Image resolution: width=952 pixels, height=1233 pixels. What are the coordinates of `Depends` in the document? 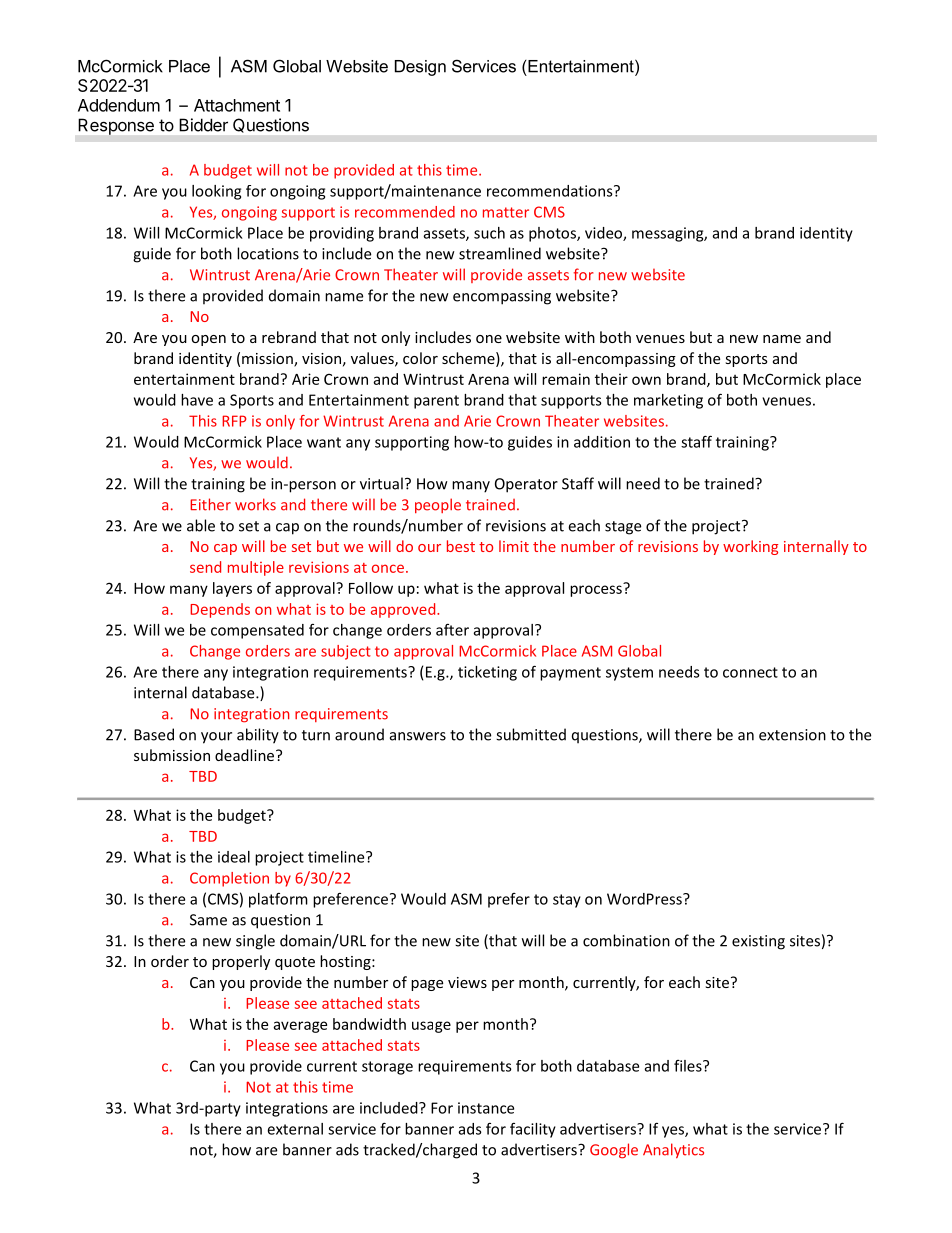 It's located at (220, 610).
